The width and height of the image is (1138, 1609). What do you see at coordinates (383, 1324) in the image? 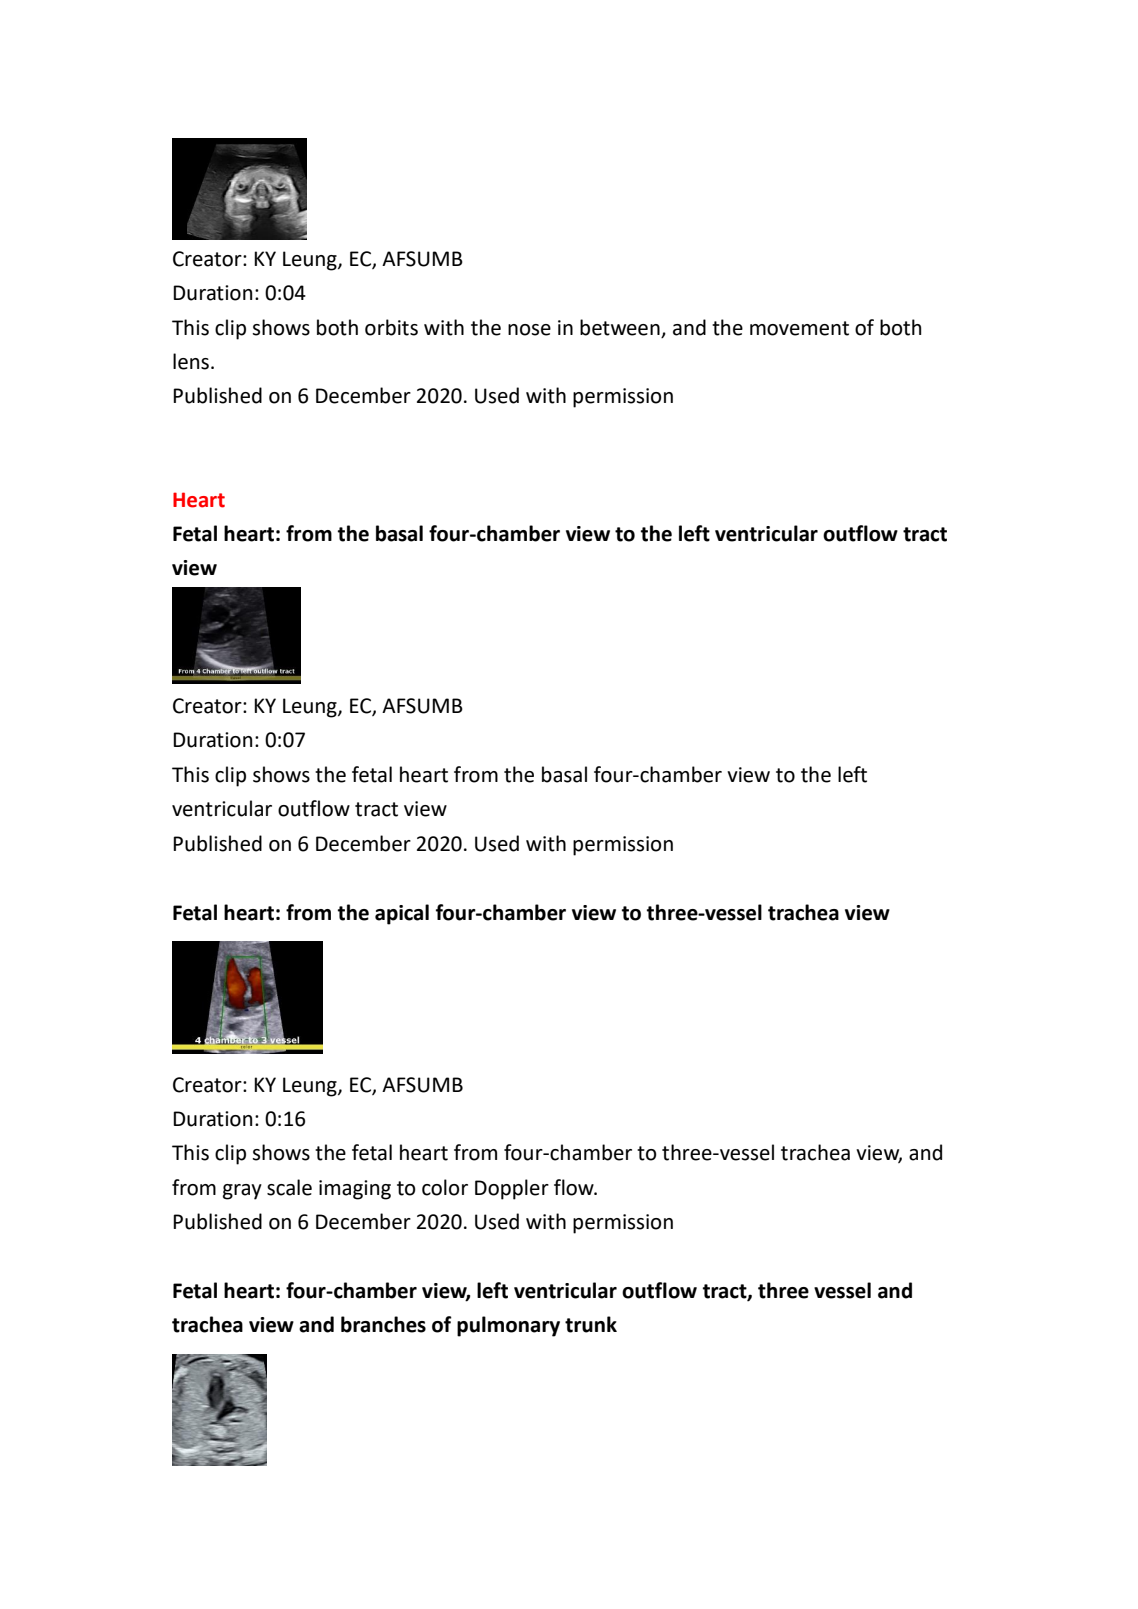
I see `branches` at bounding box center [383, 1324].
